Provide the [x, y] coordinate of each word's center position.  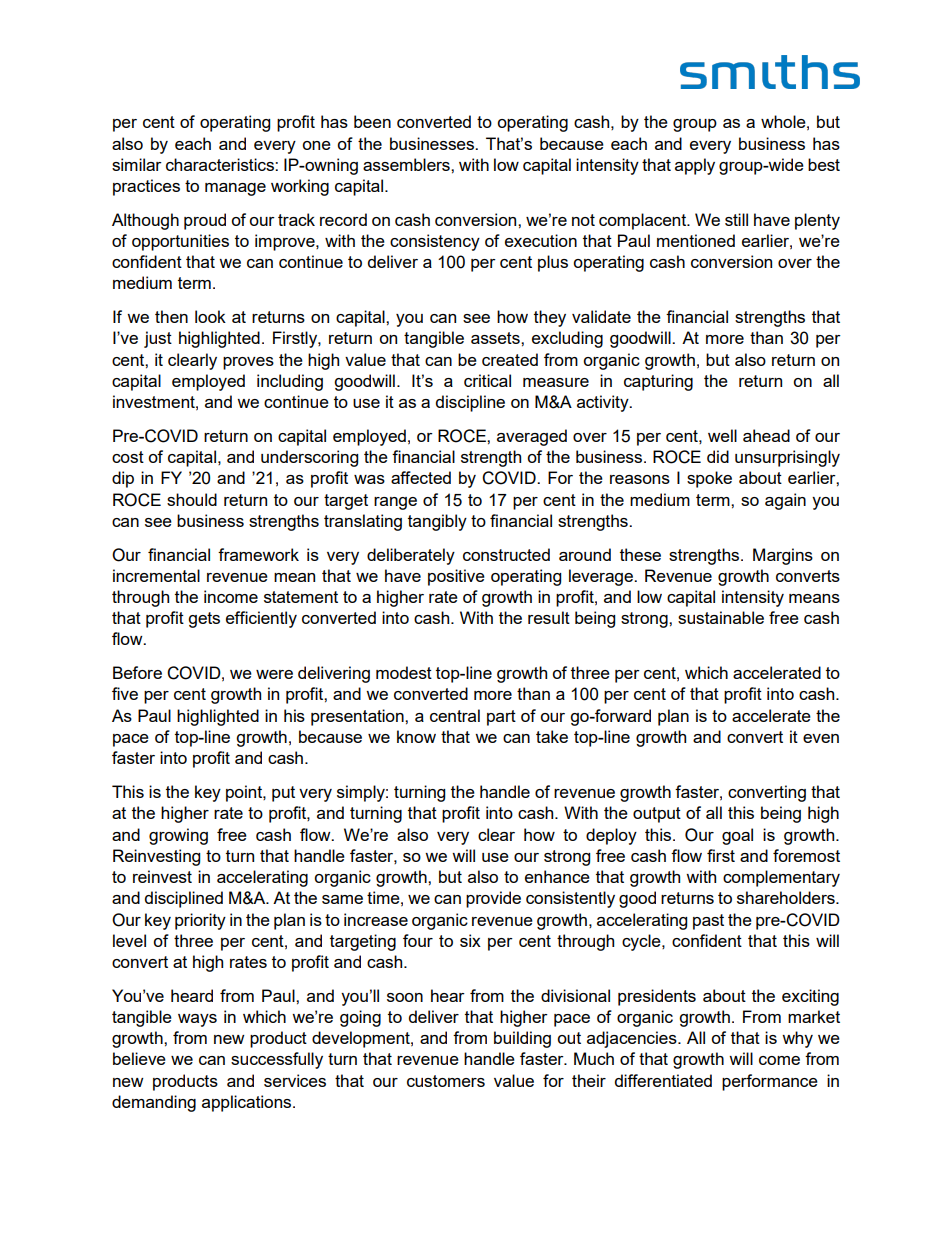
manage [235, 189]
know [416, 736]
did [718, 456]
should [192, 499]
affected [421, 477]
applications [248, 1103]
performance [770, 1082]
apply [695, 166]
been [372, 121]
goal [737, 836]
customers [446, 1081]
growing [178, 836]
